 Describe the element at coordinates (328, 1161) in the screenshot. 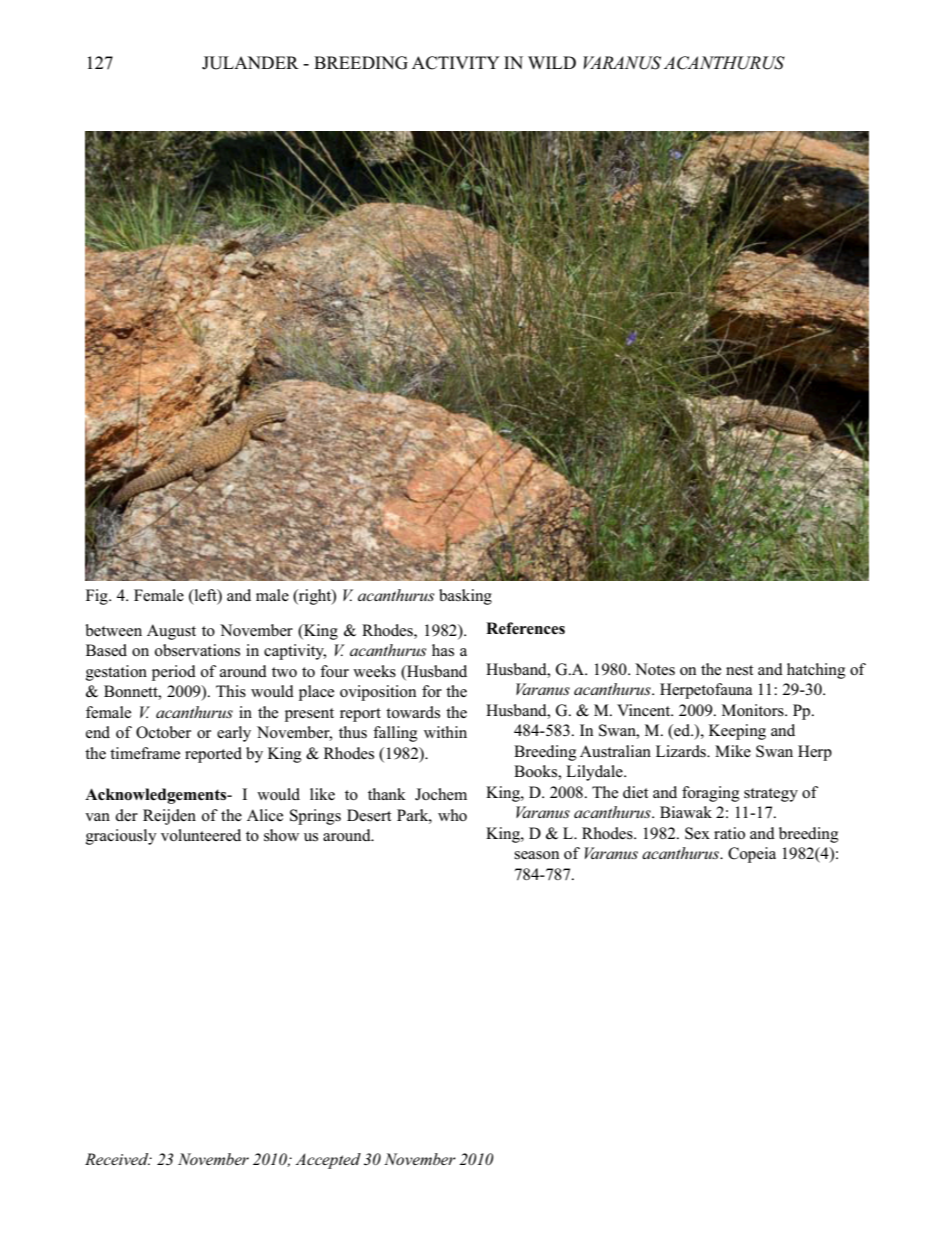

I see `Accepted` at that location.
